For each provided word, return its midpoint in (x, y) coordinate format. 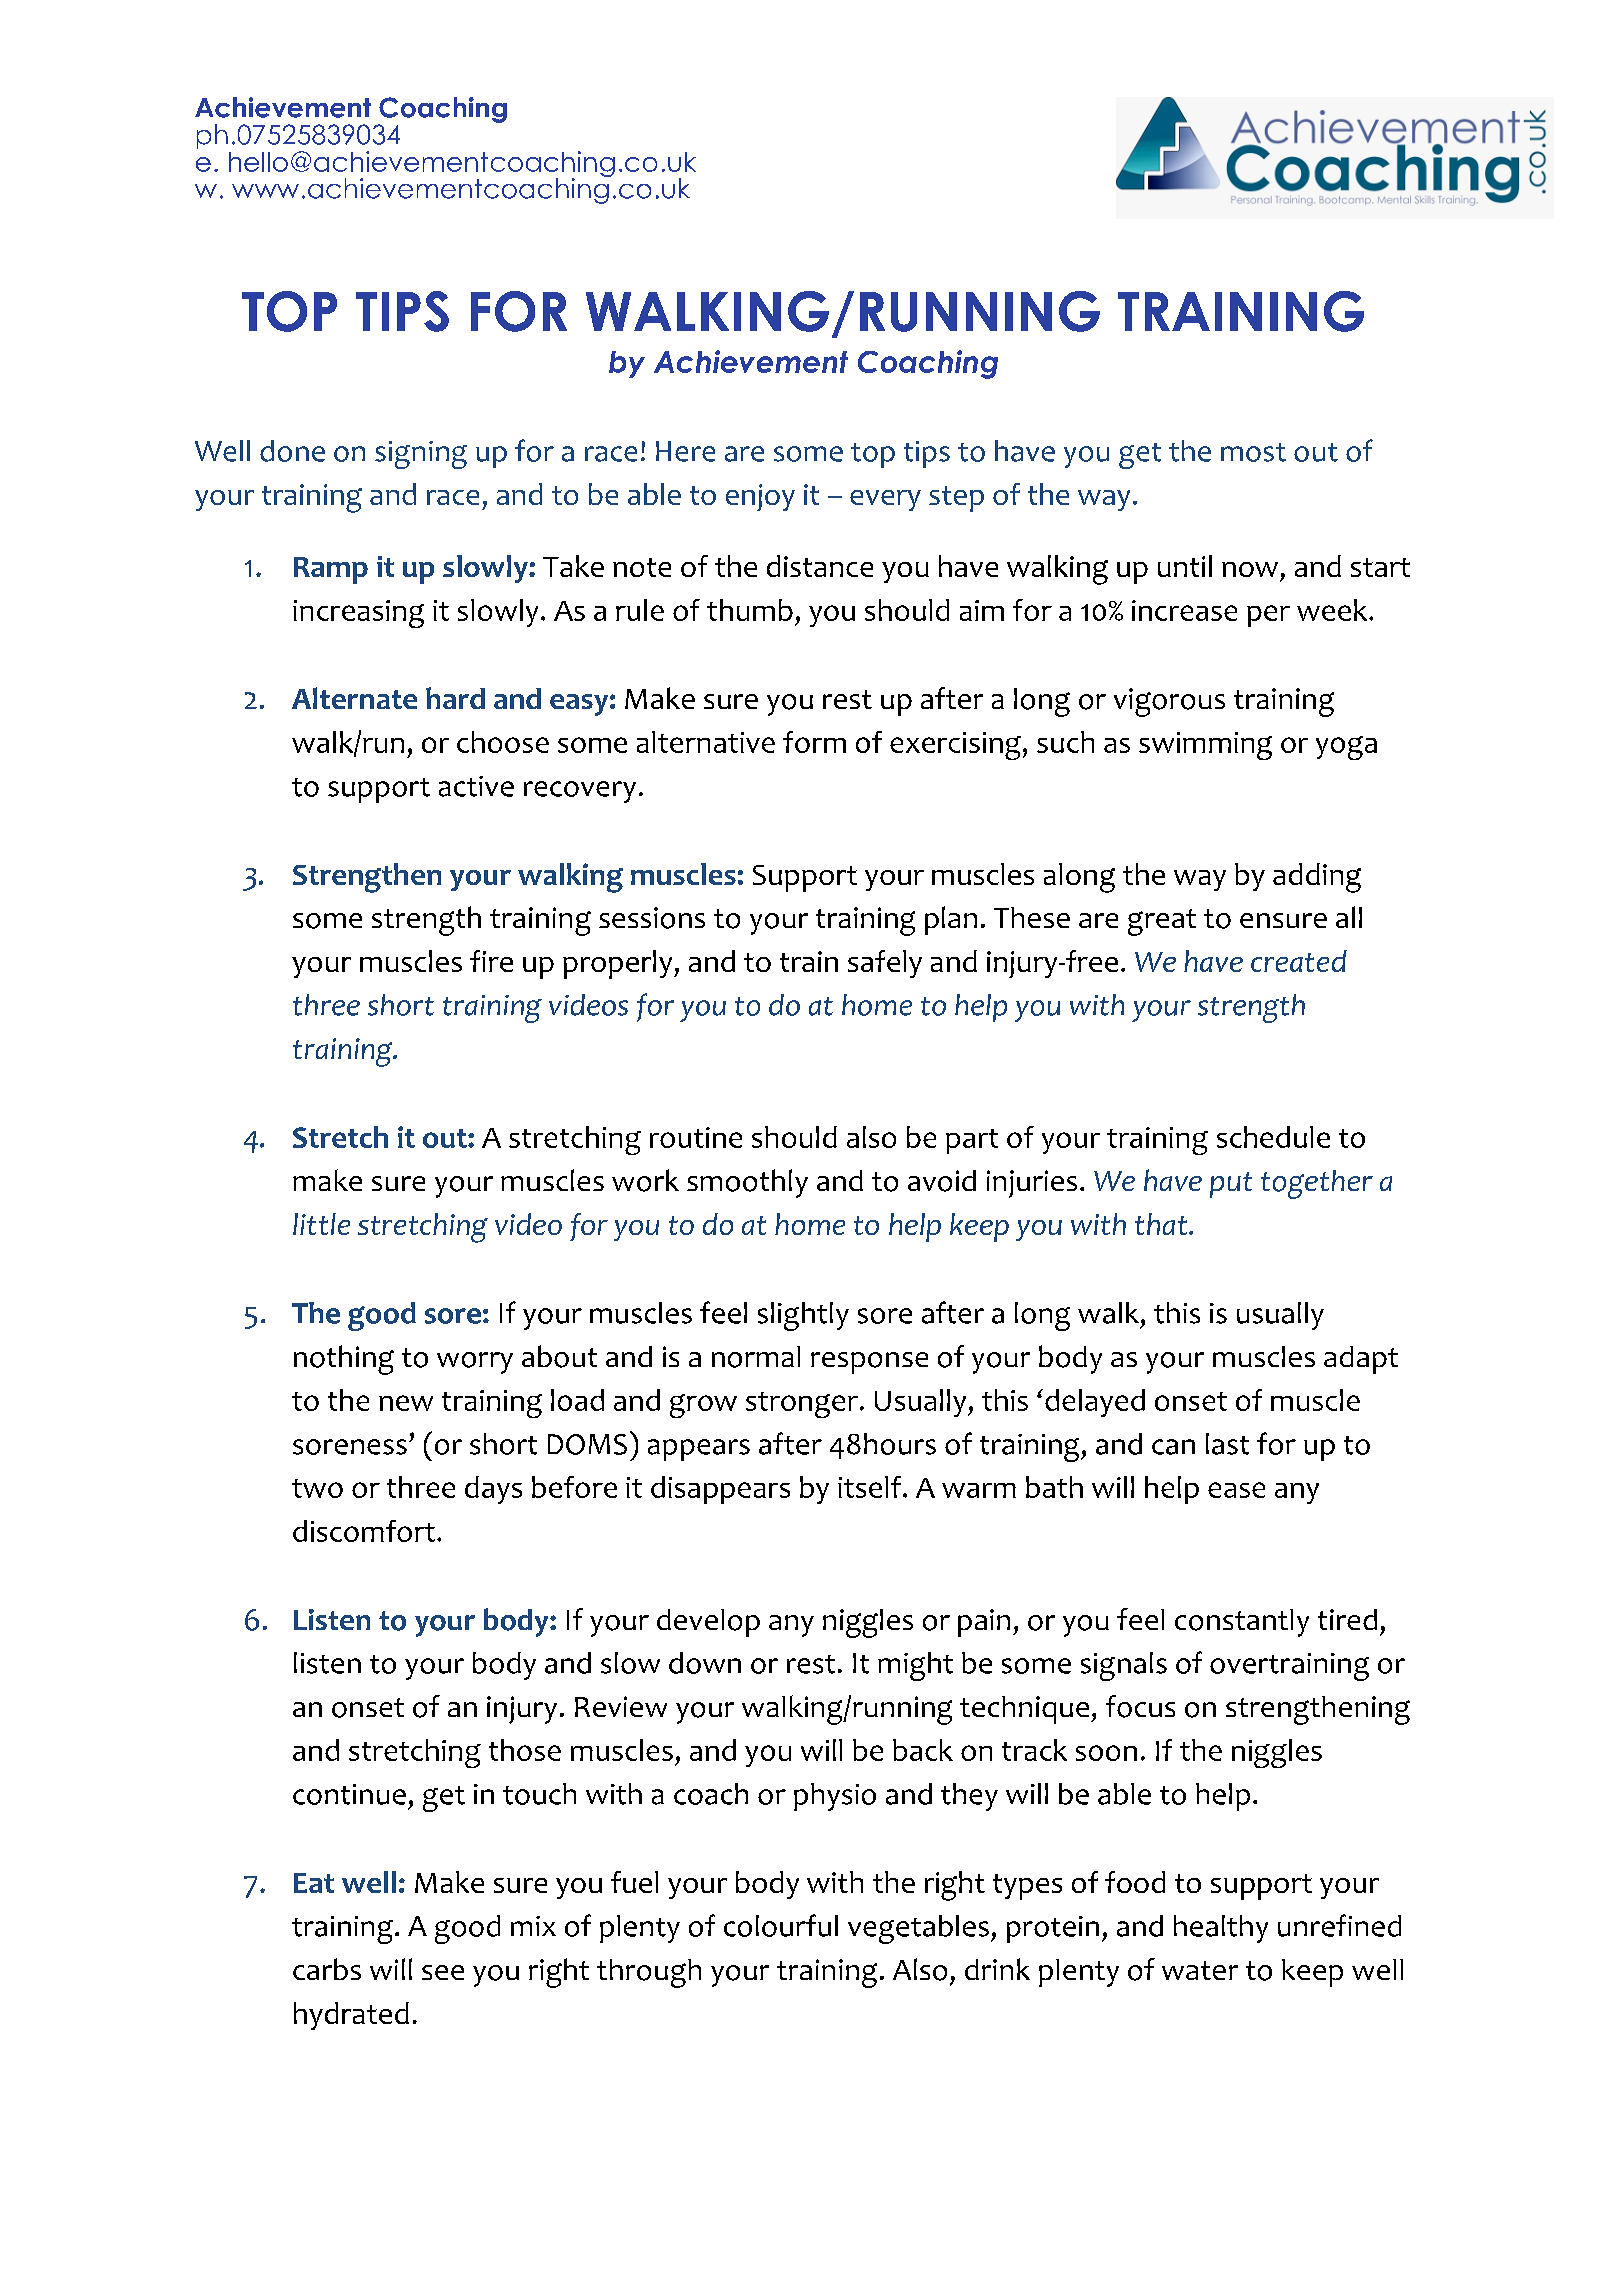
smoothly (747, 1183)
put (1231, 1185)
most (1253, 452)
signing (421, 455)
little (321, 1224)
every (885, 500)
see (443, 1972)
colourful (781, 1925)
